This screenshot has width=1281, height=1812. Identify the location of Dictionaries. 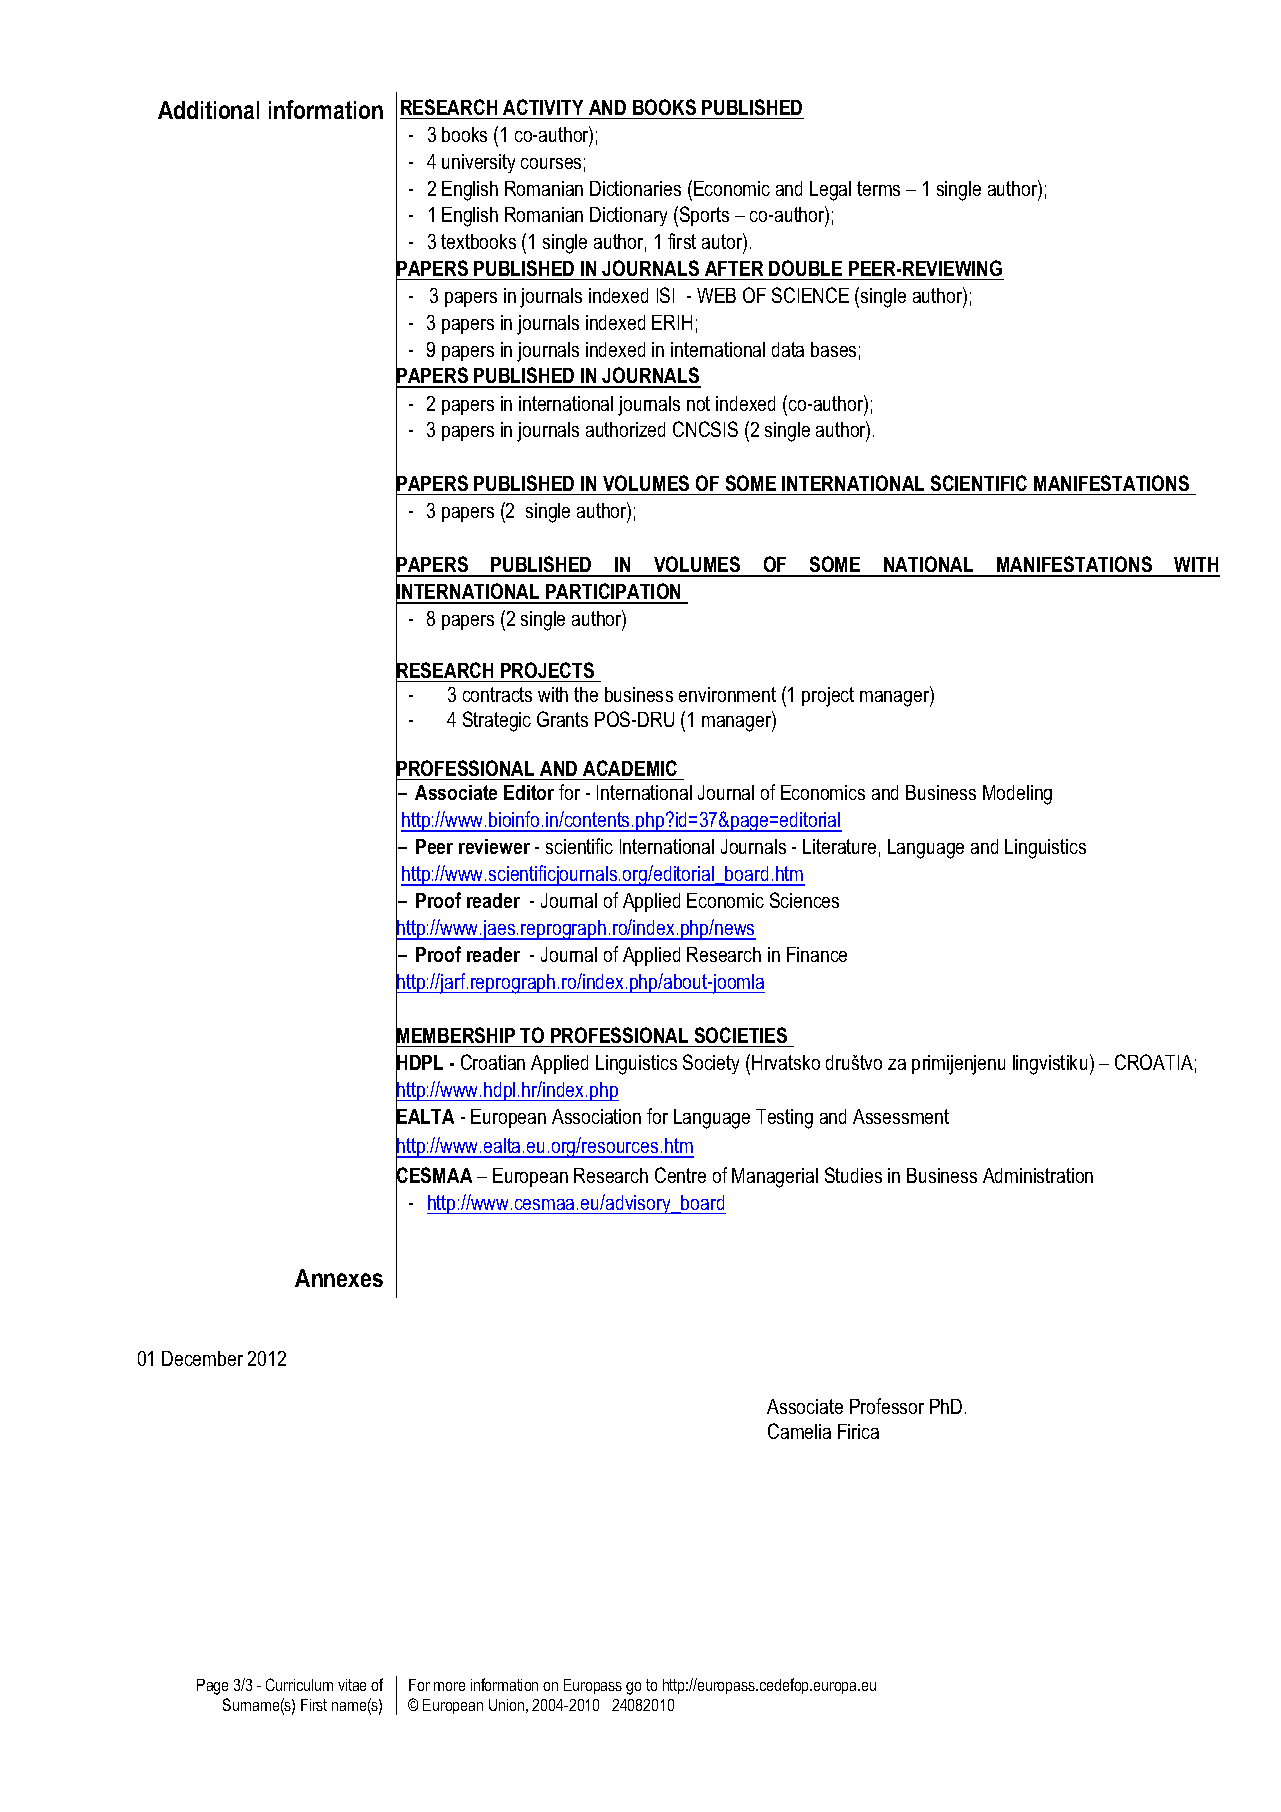
(635, 188).
